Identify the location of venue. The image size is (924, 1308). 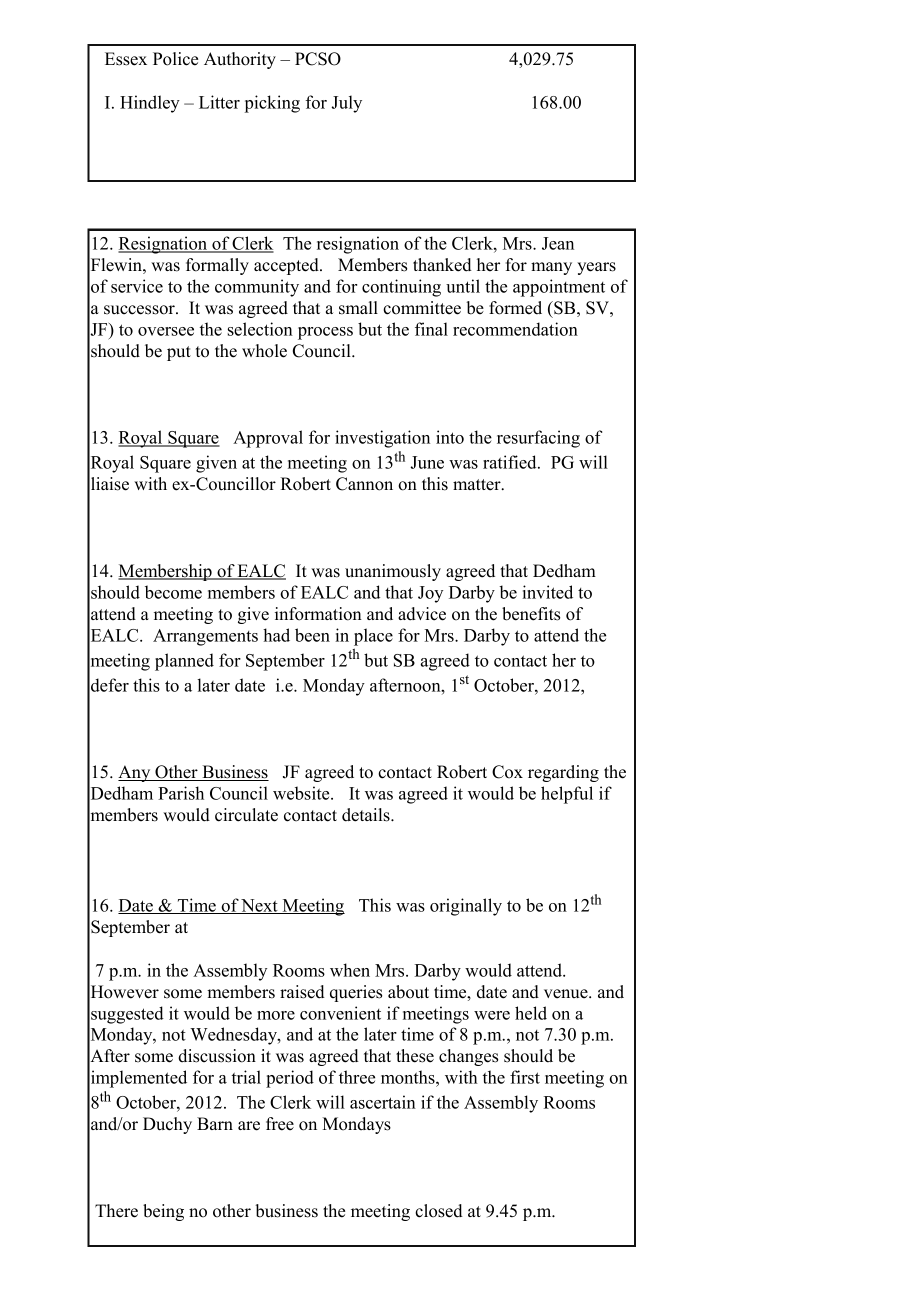
(567, 994).
